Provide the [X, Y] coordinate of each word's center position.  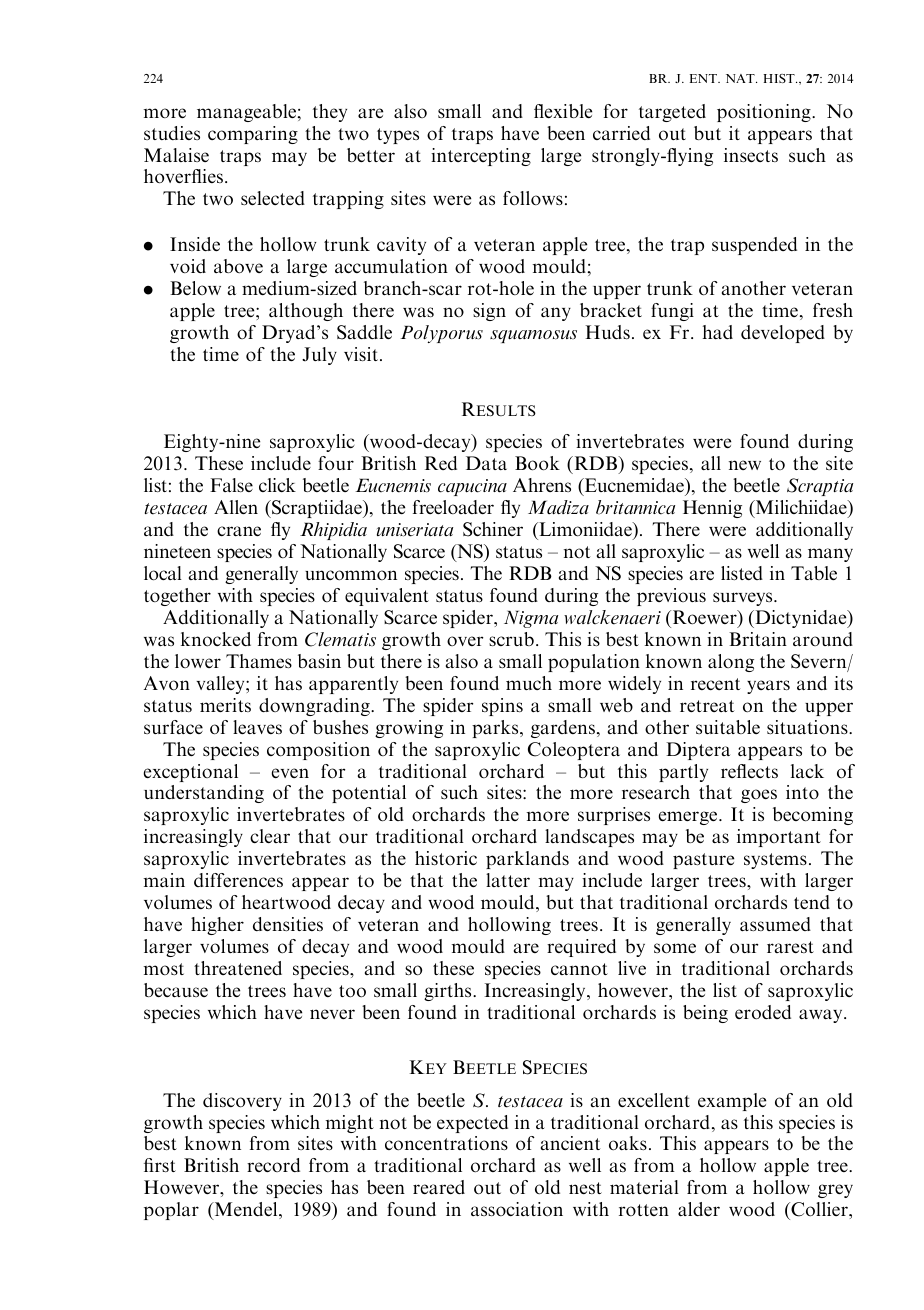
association [517, 1209]
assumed [775, 924]
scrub [511, 639]
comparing [253, 135]
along [731, 663]
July [319, 356]
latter [508, 880]
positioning [765, 113]
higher [217, 926]
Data [486, 463]
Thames [259, 661]
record [273, 1165]
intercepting [481, 157]
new [745, 465]
